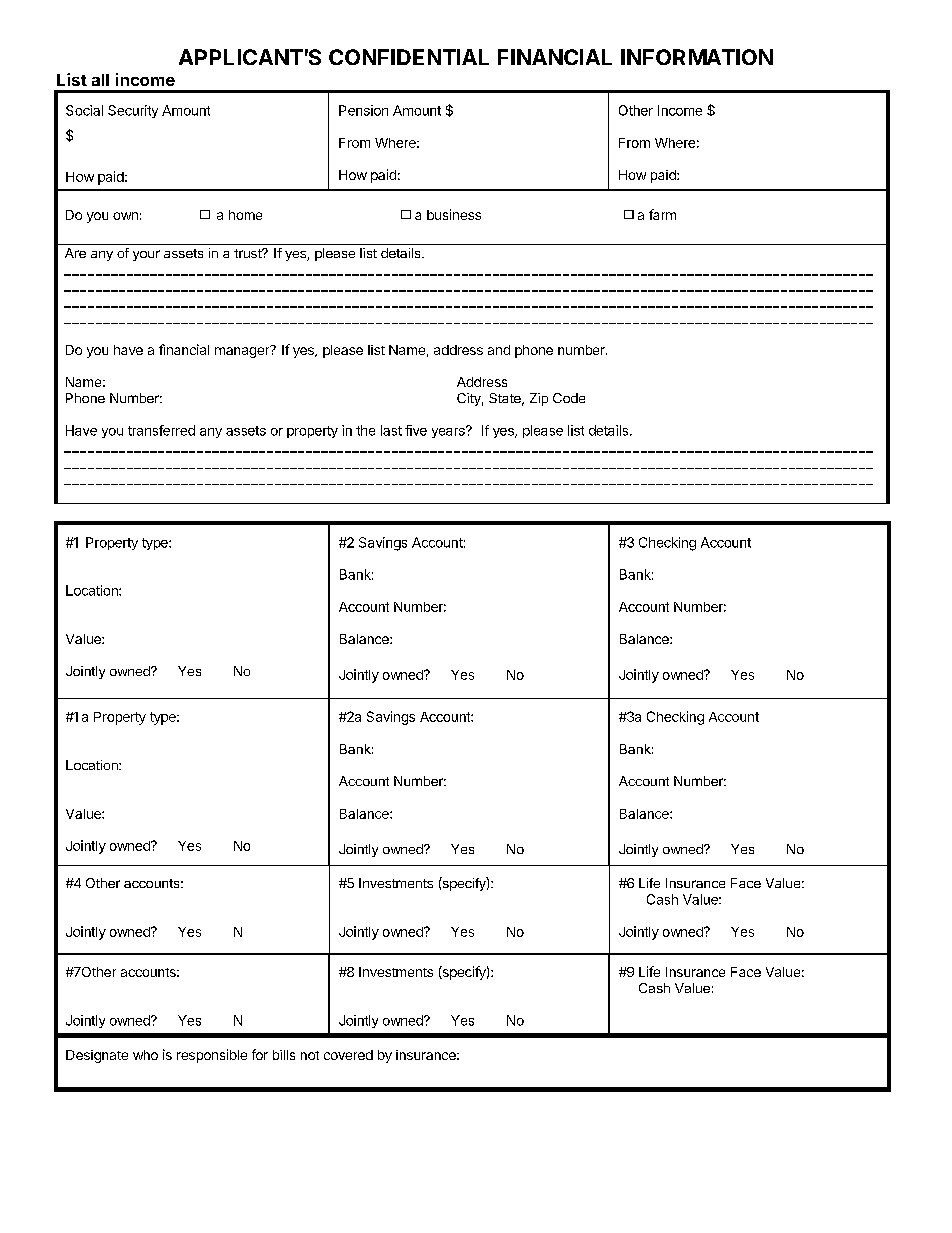 The height and width of the document is (1233, 952). What do you see at coordinates (97, 1056) in the document?
I see `Designate` at bounding box center [97, 1056].
